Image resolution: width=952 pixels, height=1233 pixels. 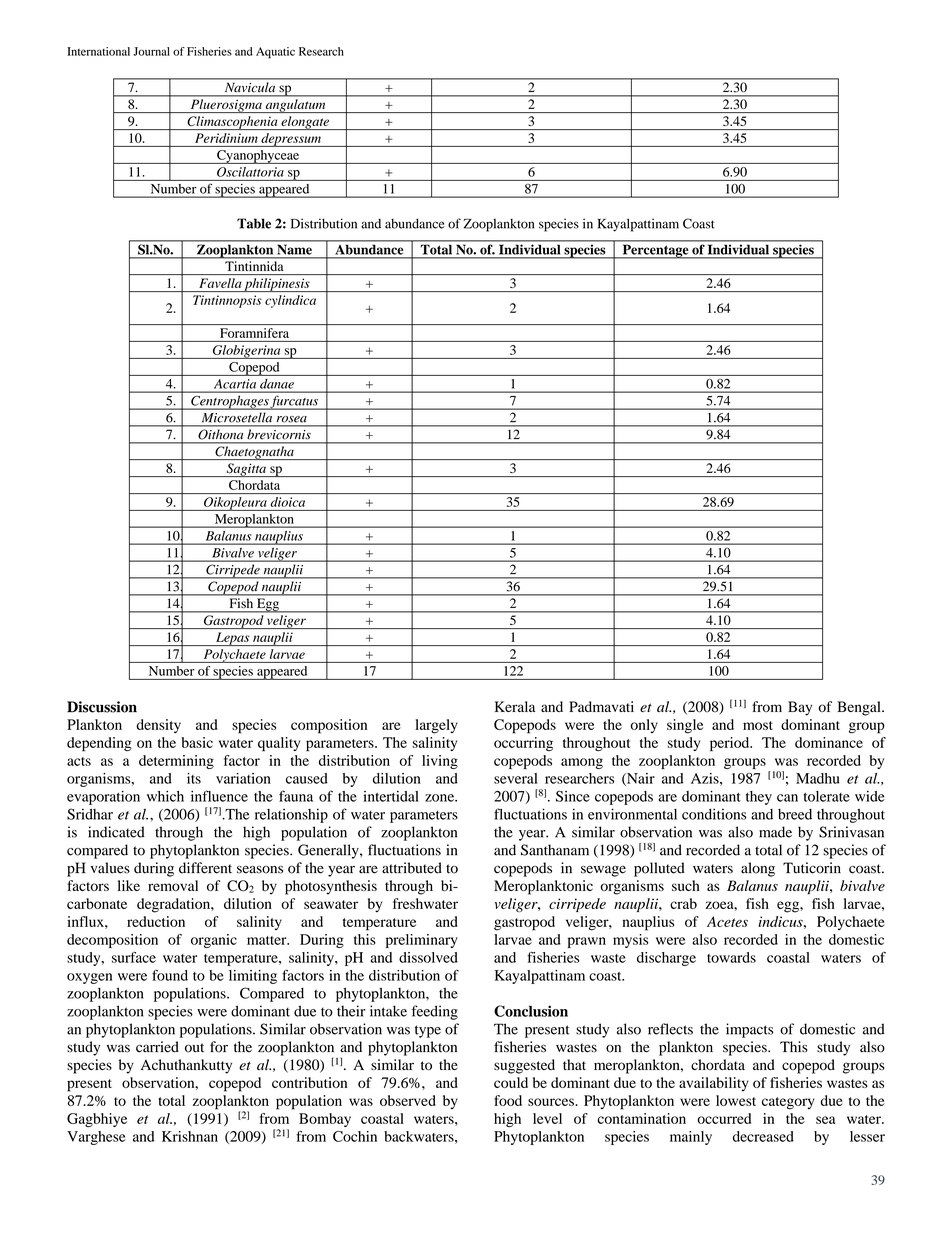 I want to click on Krishnan, so click(x=190, y=1136).
